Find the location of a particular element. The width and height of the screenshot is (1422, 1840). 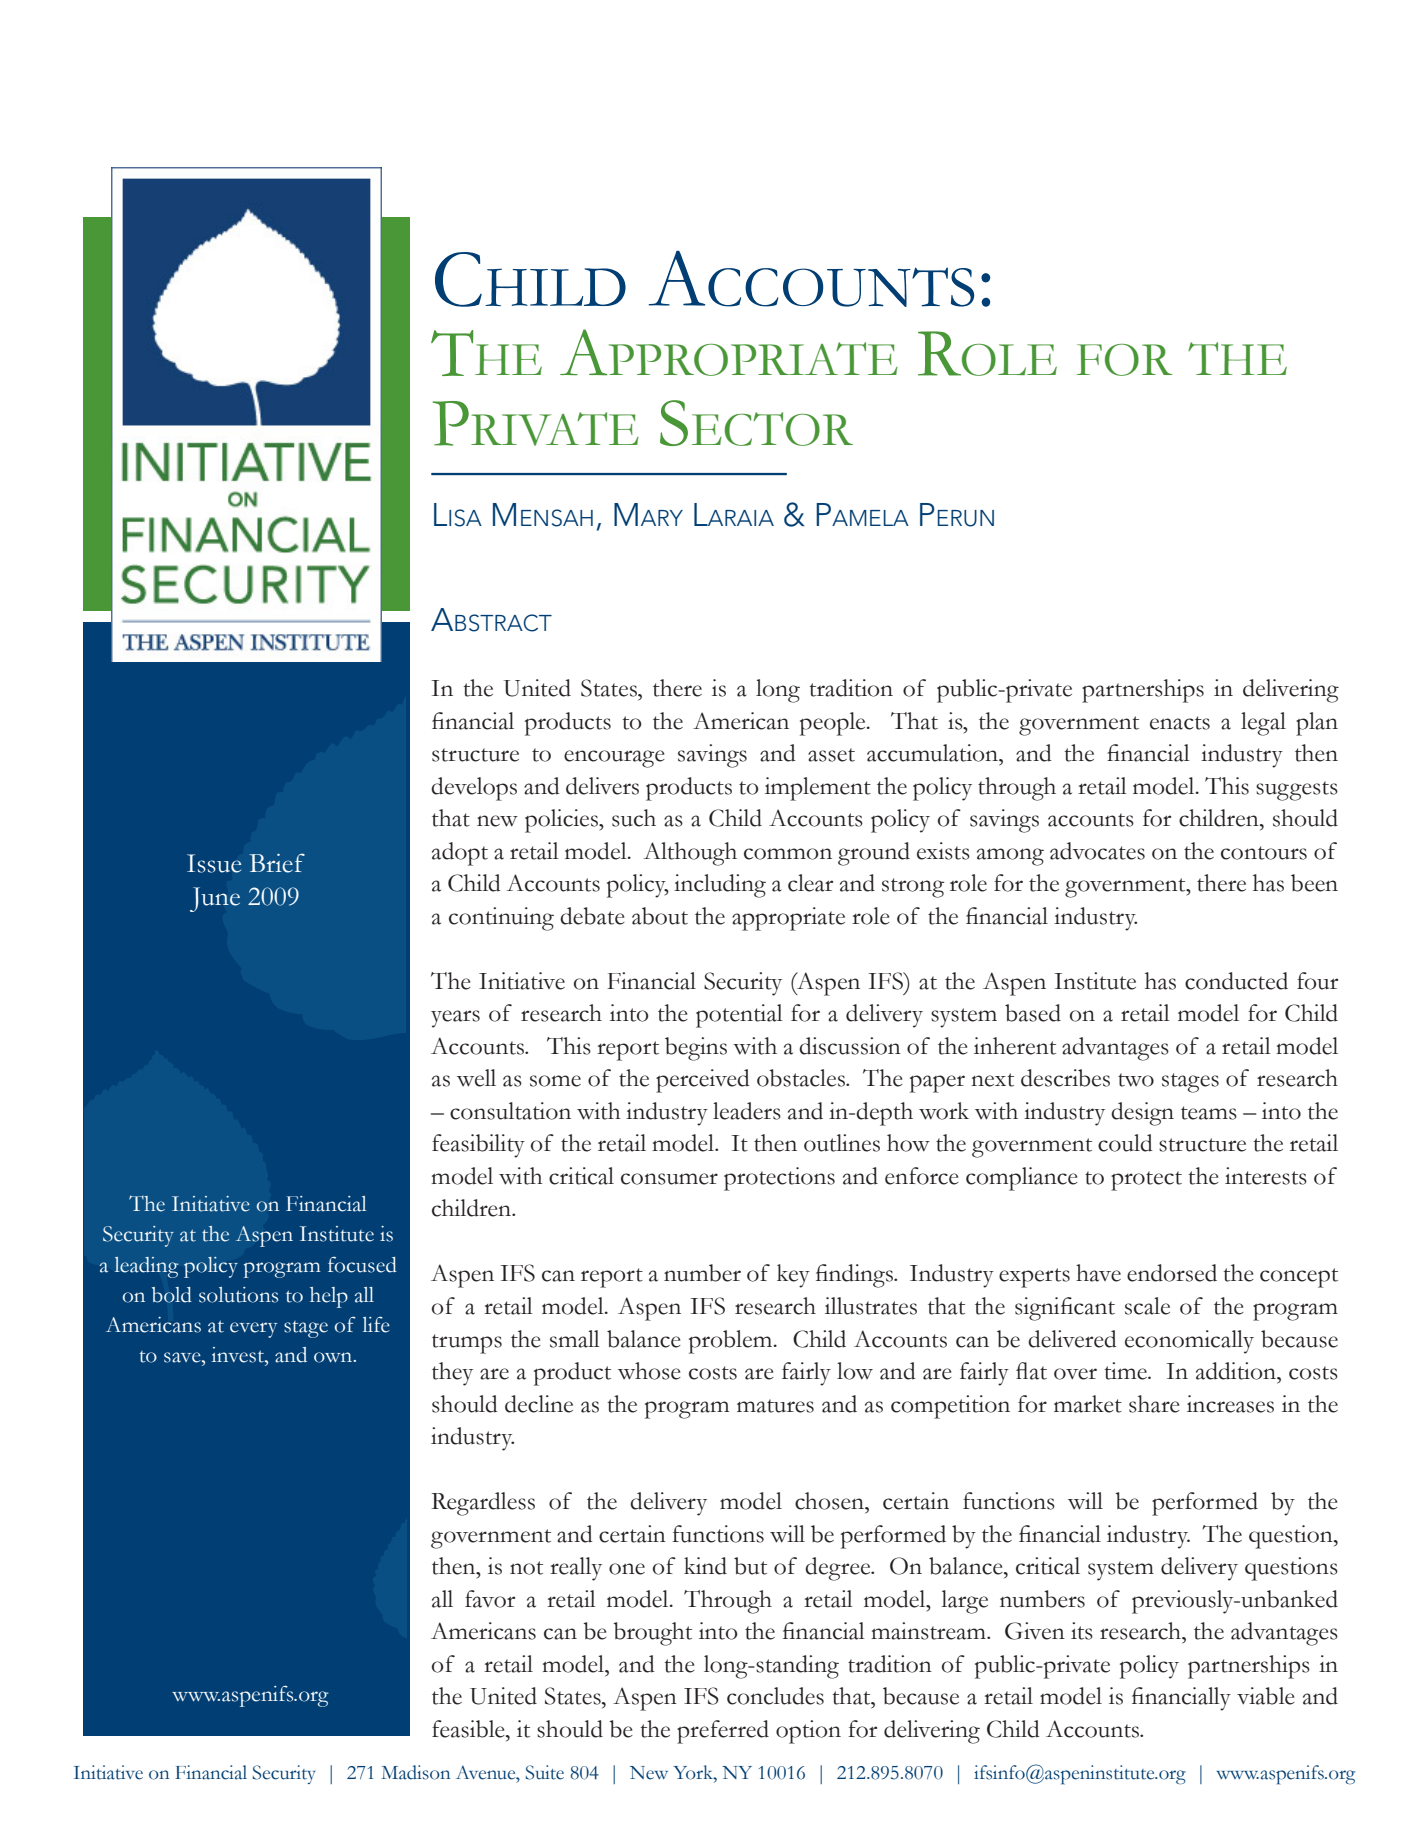

enacts is located at coordinates (1180, 723).
